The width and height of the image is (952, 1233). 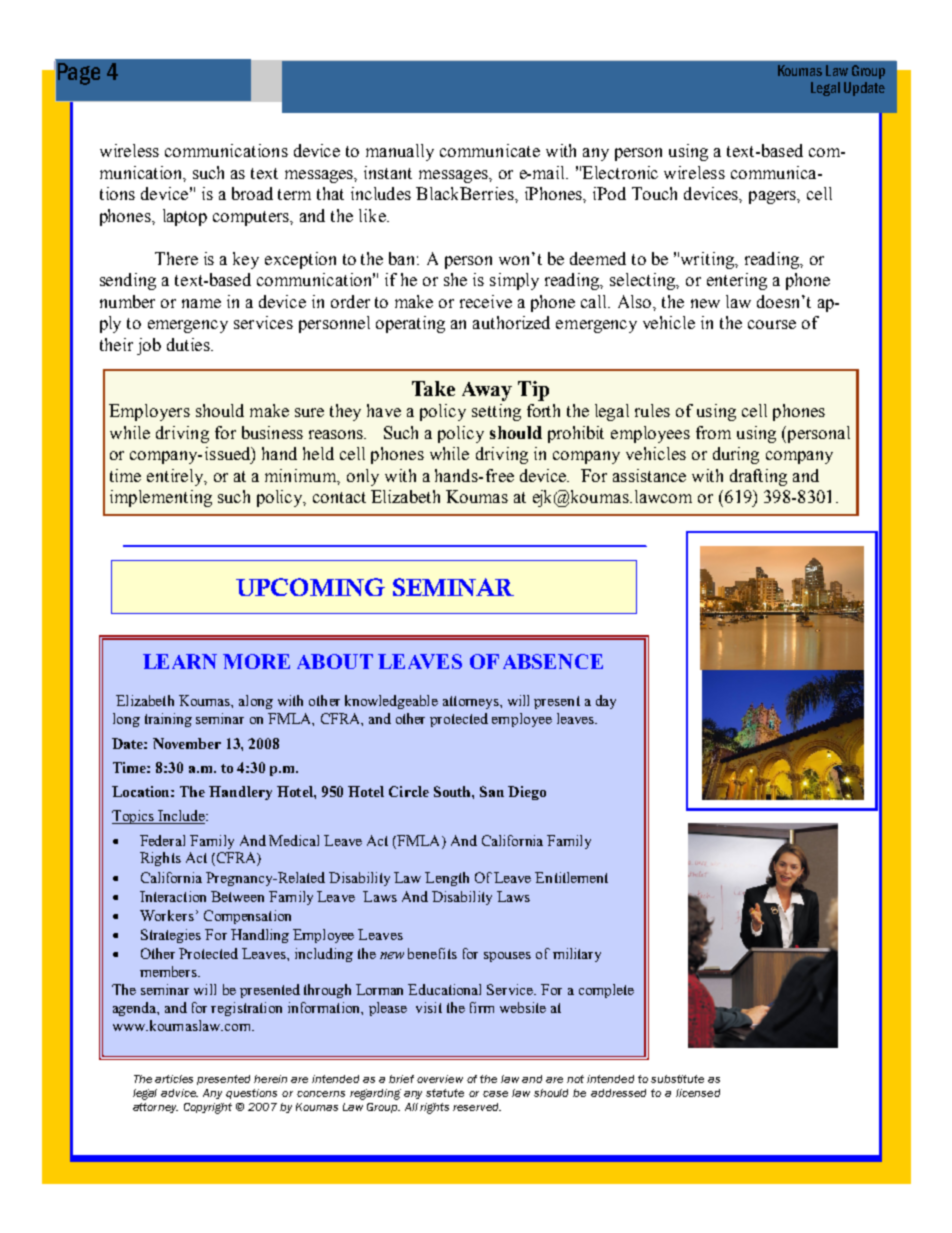 What do you see at coordinates (174, 1079) in the image?
I see `articles` at bounding box center [174, 1079].
